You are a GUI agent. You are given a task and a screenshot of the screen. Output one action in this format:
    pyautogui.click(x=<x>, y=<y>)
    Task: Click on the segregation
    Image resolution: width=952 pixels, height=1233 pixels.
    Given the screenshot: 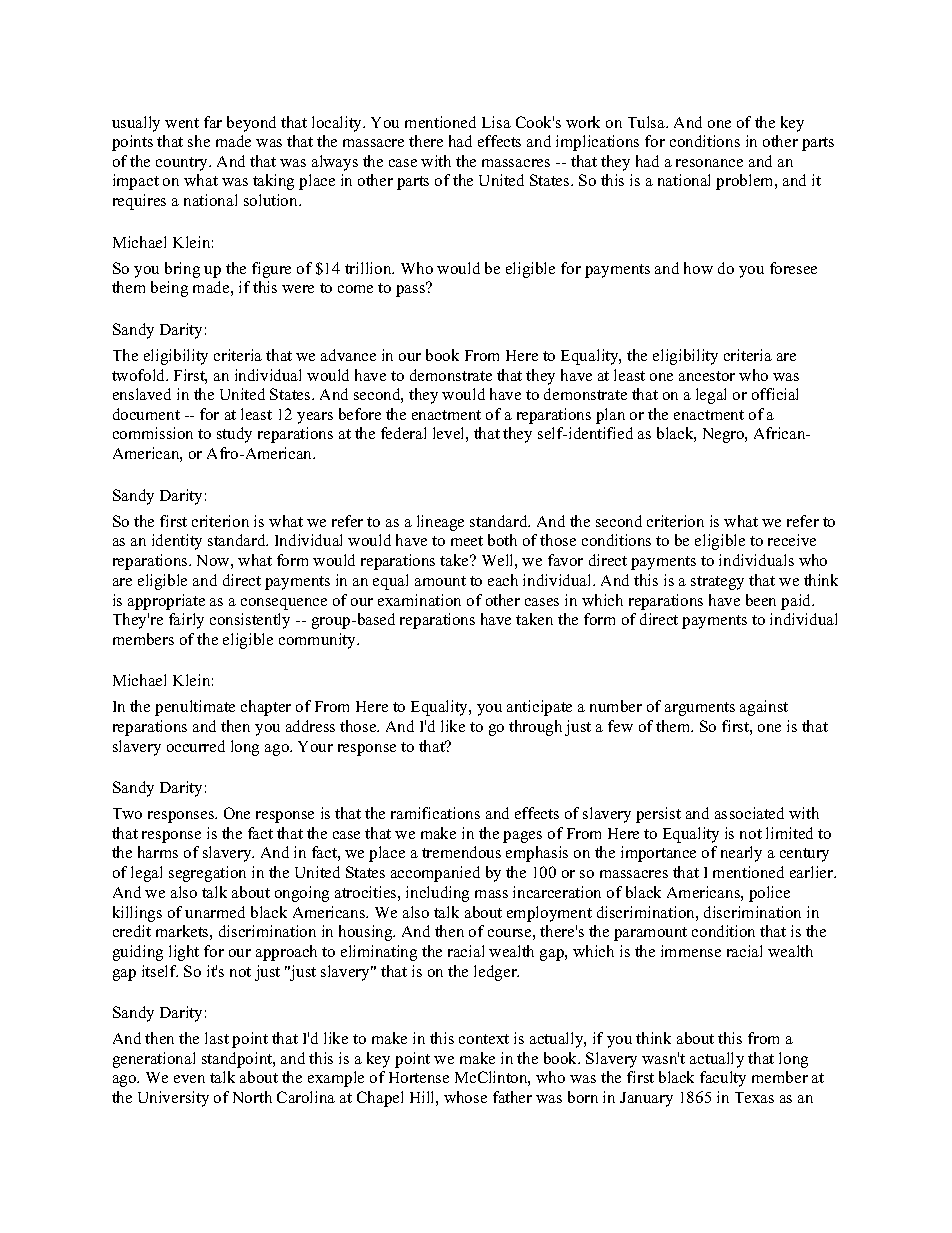 What is the action you would take?
    pyautogui.click(x=207, y=874)
